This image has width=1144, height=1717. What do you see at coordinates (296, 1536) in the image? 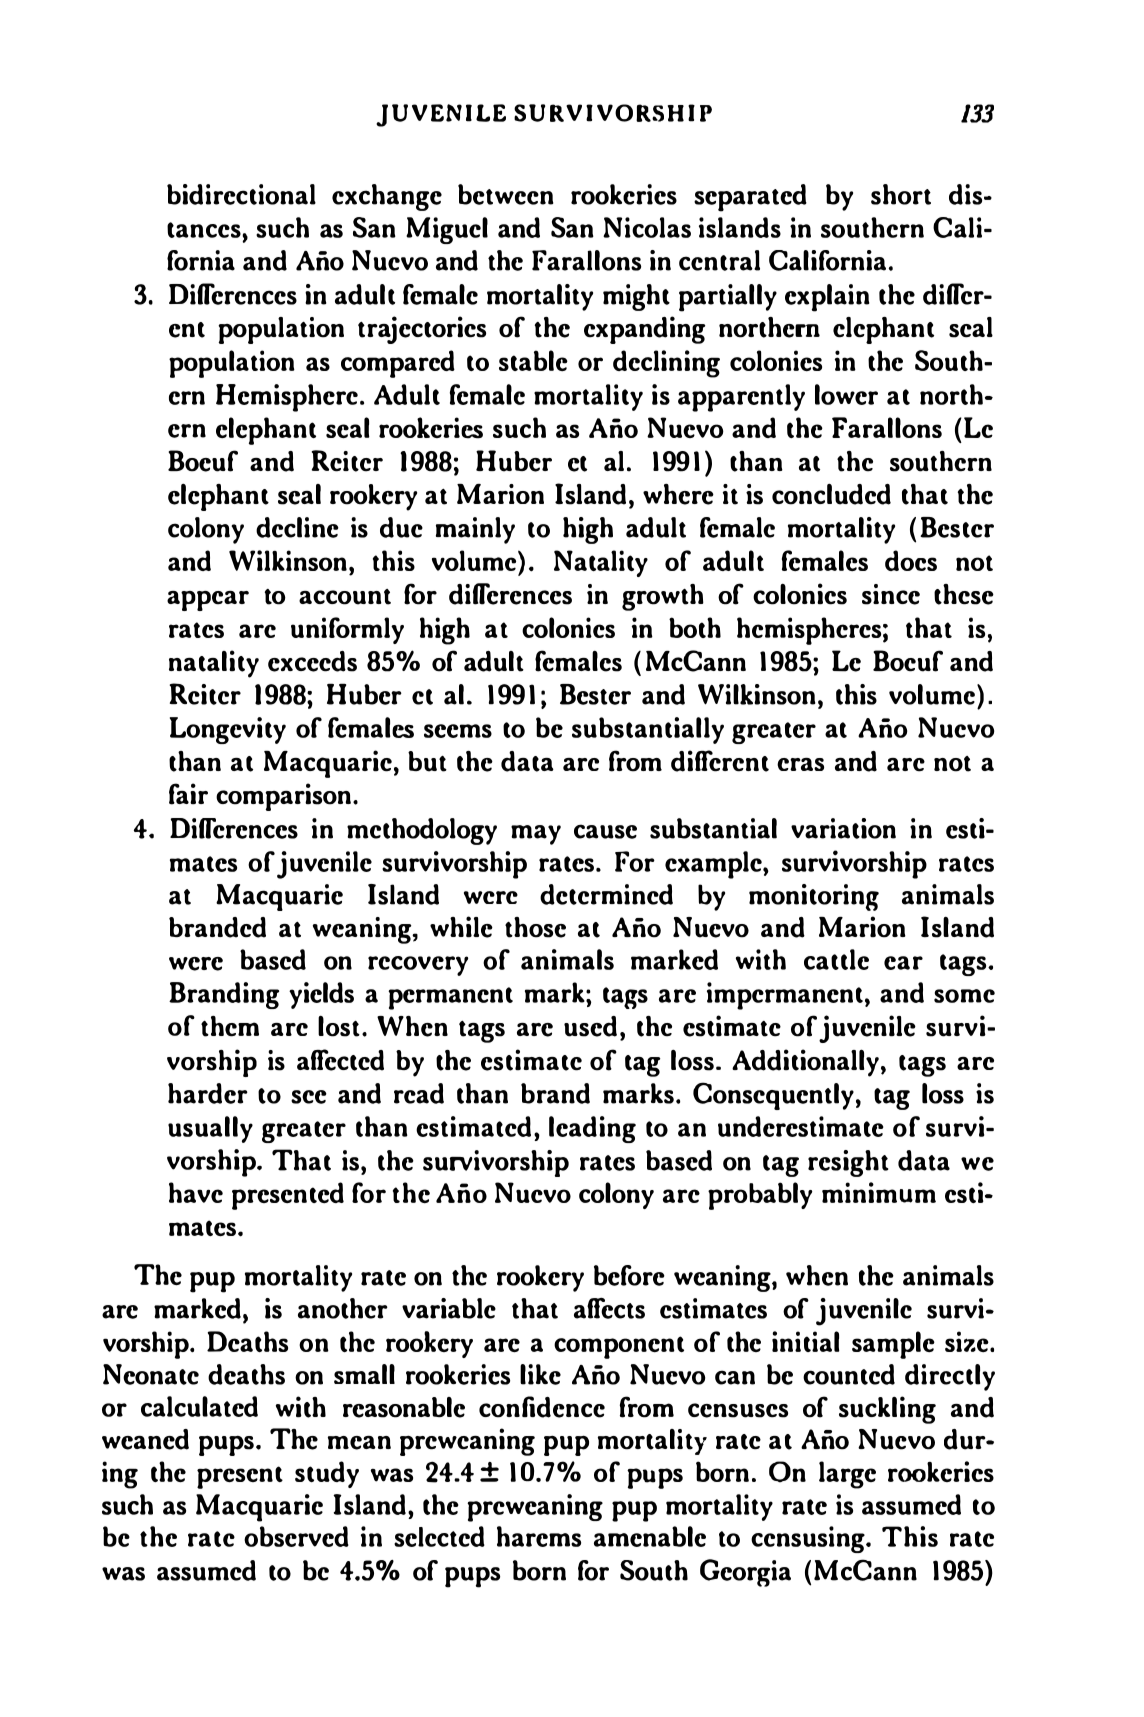
I see `observed` at bounding box center [296, 1536].
